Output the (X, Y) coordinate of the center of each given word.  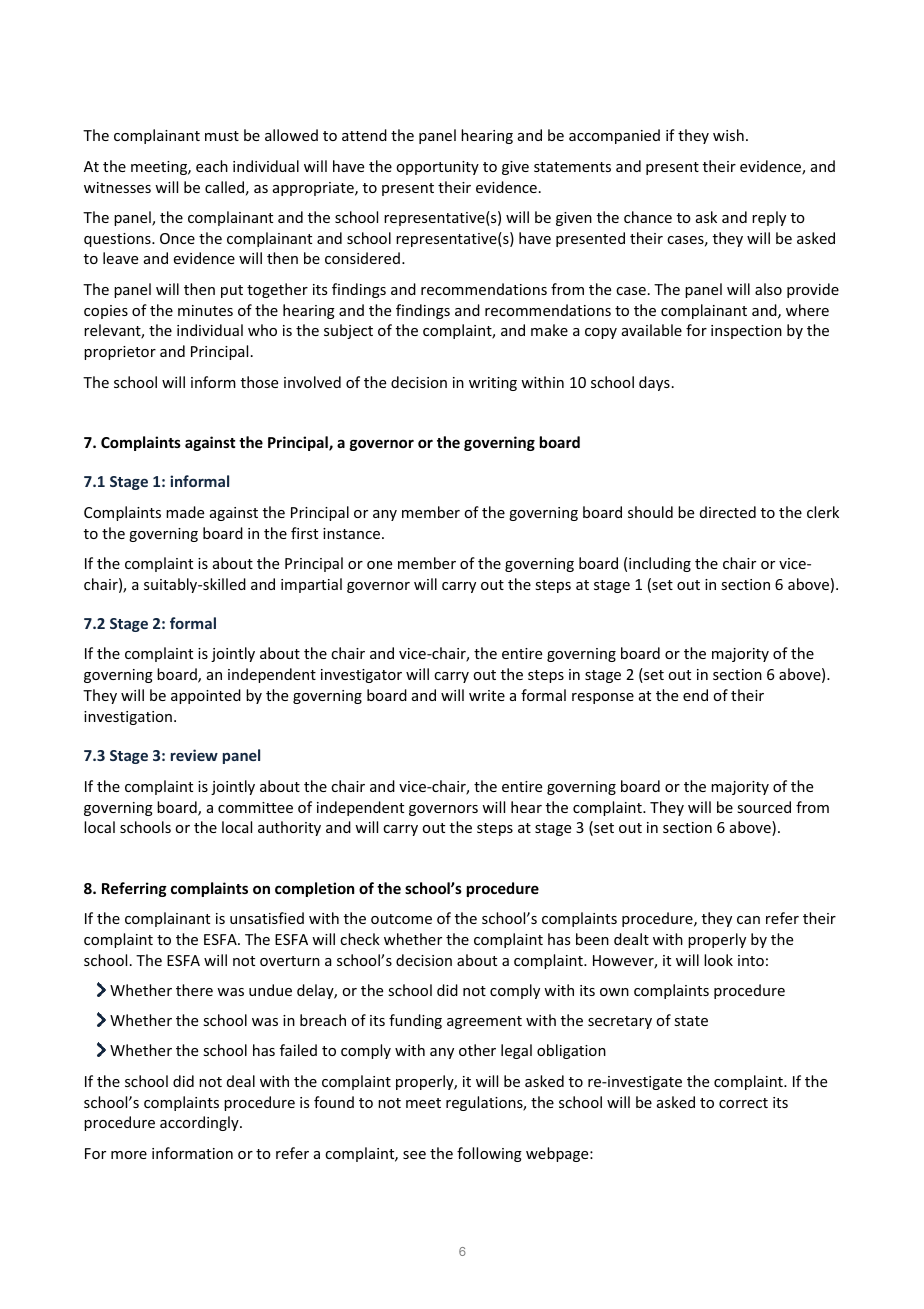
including (660, 564)
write (487, 695)
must (222, 136)
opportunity (437, 168)
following (489, 1154)
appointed (206, 696)
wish (728, 135)
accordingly (200, 1123)
